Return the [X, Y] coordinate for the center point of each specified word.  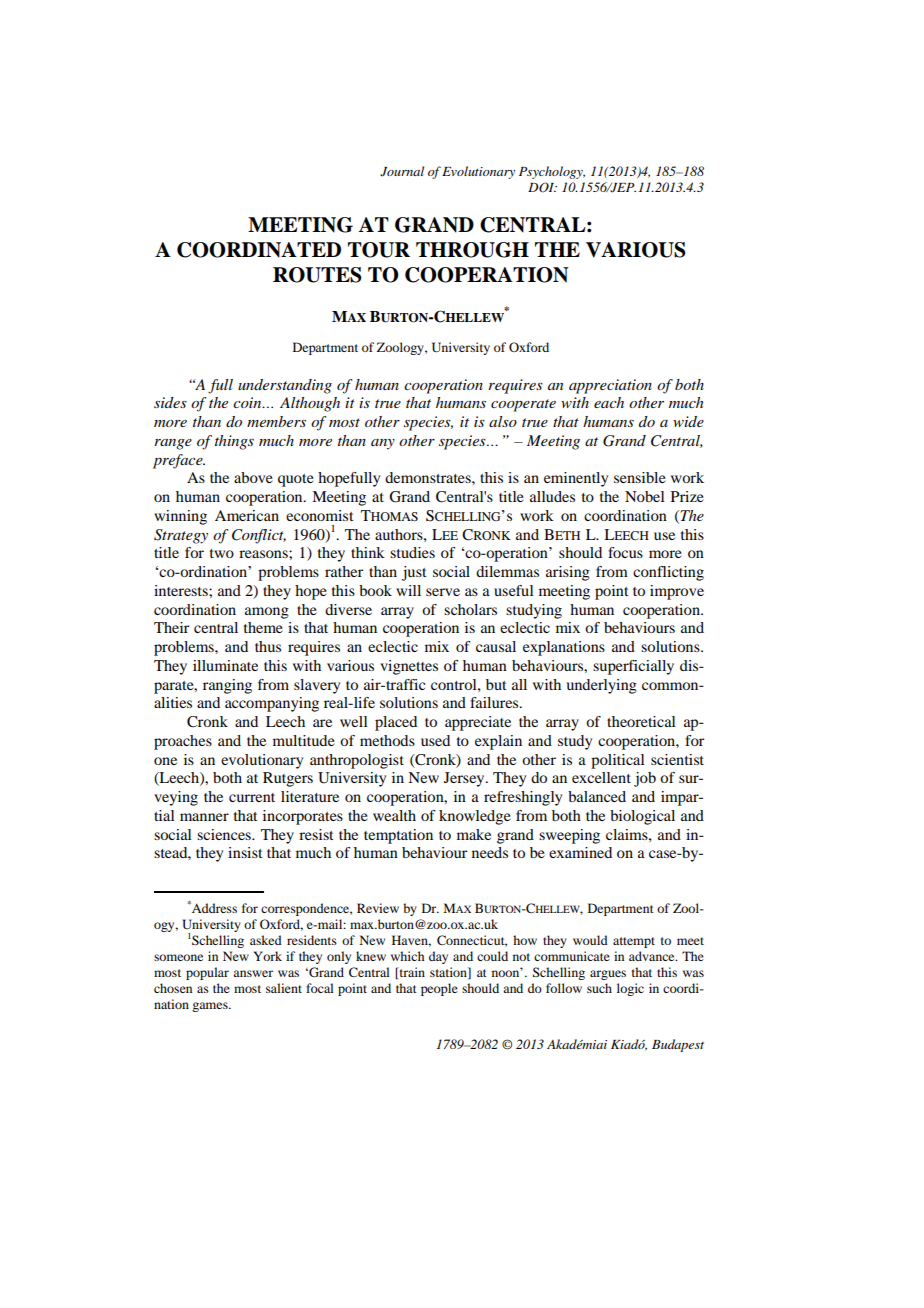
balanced [597, 796]
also [503, 421]
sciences [225, 834]
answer [253, 973]
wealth [394, 815]
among [267, 613]
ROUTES [317, 275]
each [609, 402]
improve [677, 592]
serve [443, 592]
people [439, 989]
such [599, 988]
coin [248, 402]
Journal [402, 171]
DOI [542, 187]
